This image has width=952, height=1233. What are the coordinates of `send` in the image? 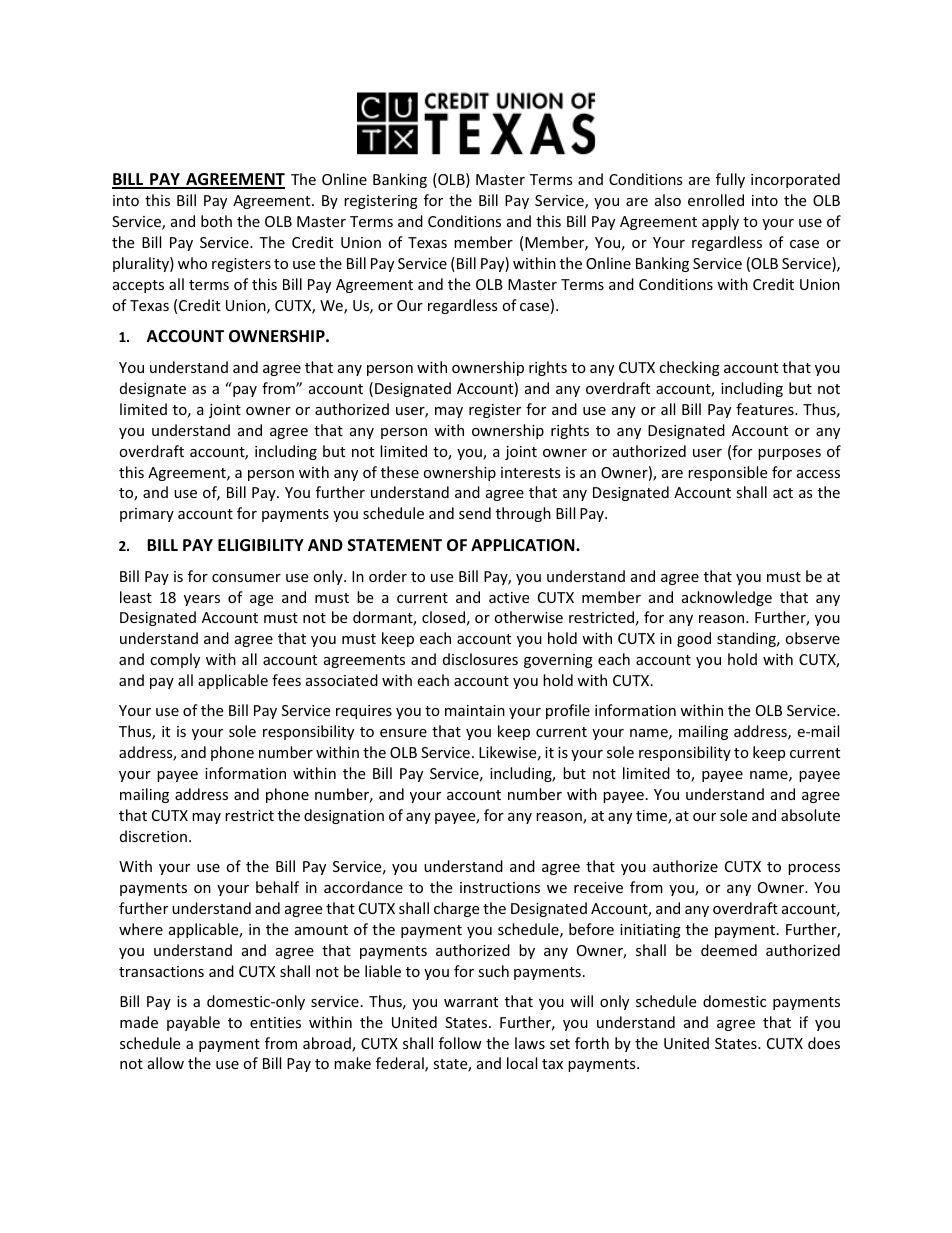 It's located at (475, 513).
